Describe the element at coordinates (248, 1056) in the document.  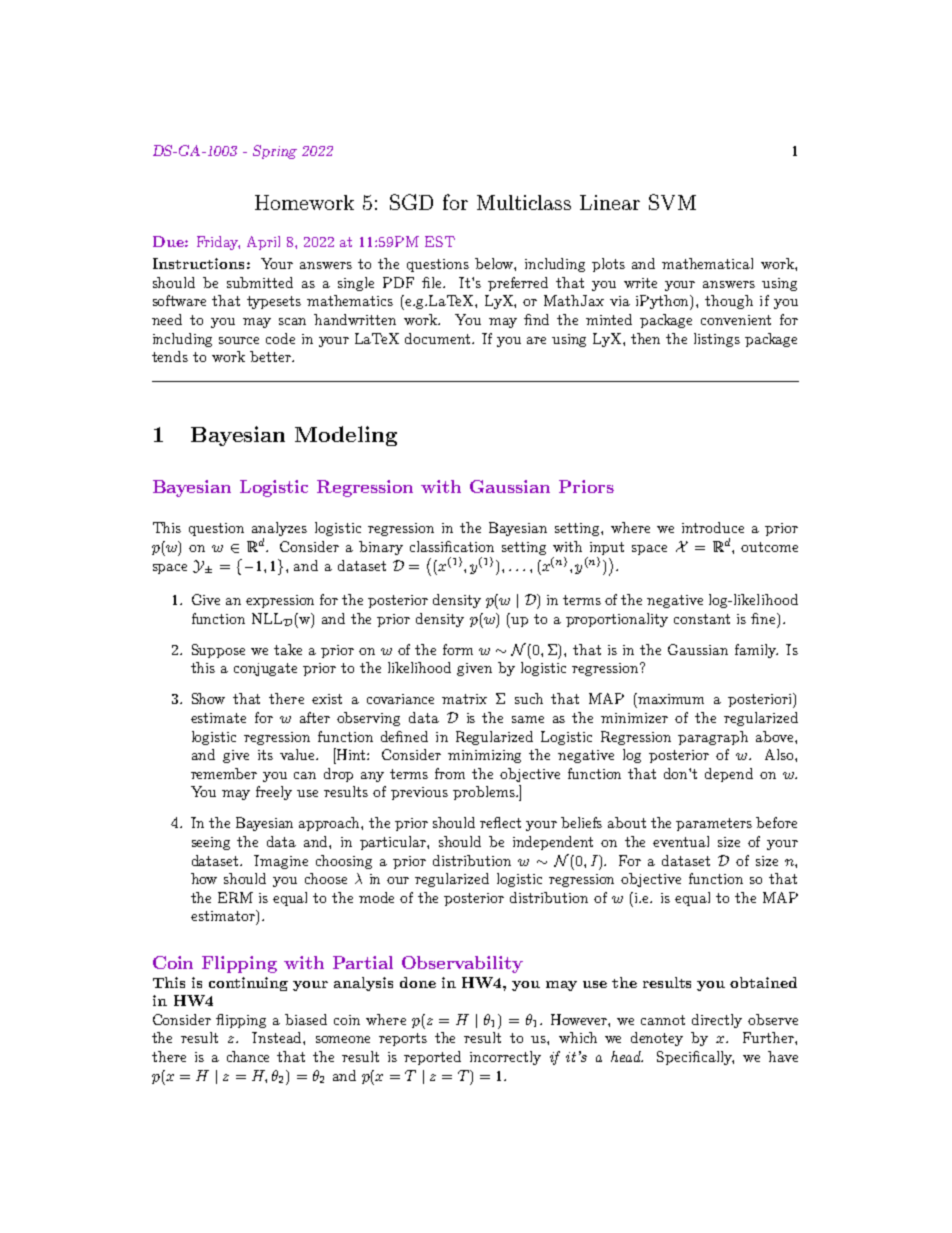
I see `chance` at that location.
